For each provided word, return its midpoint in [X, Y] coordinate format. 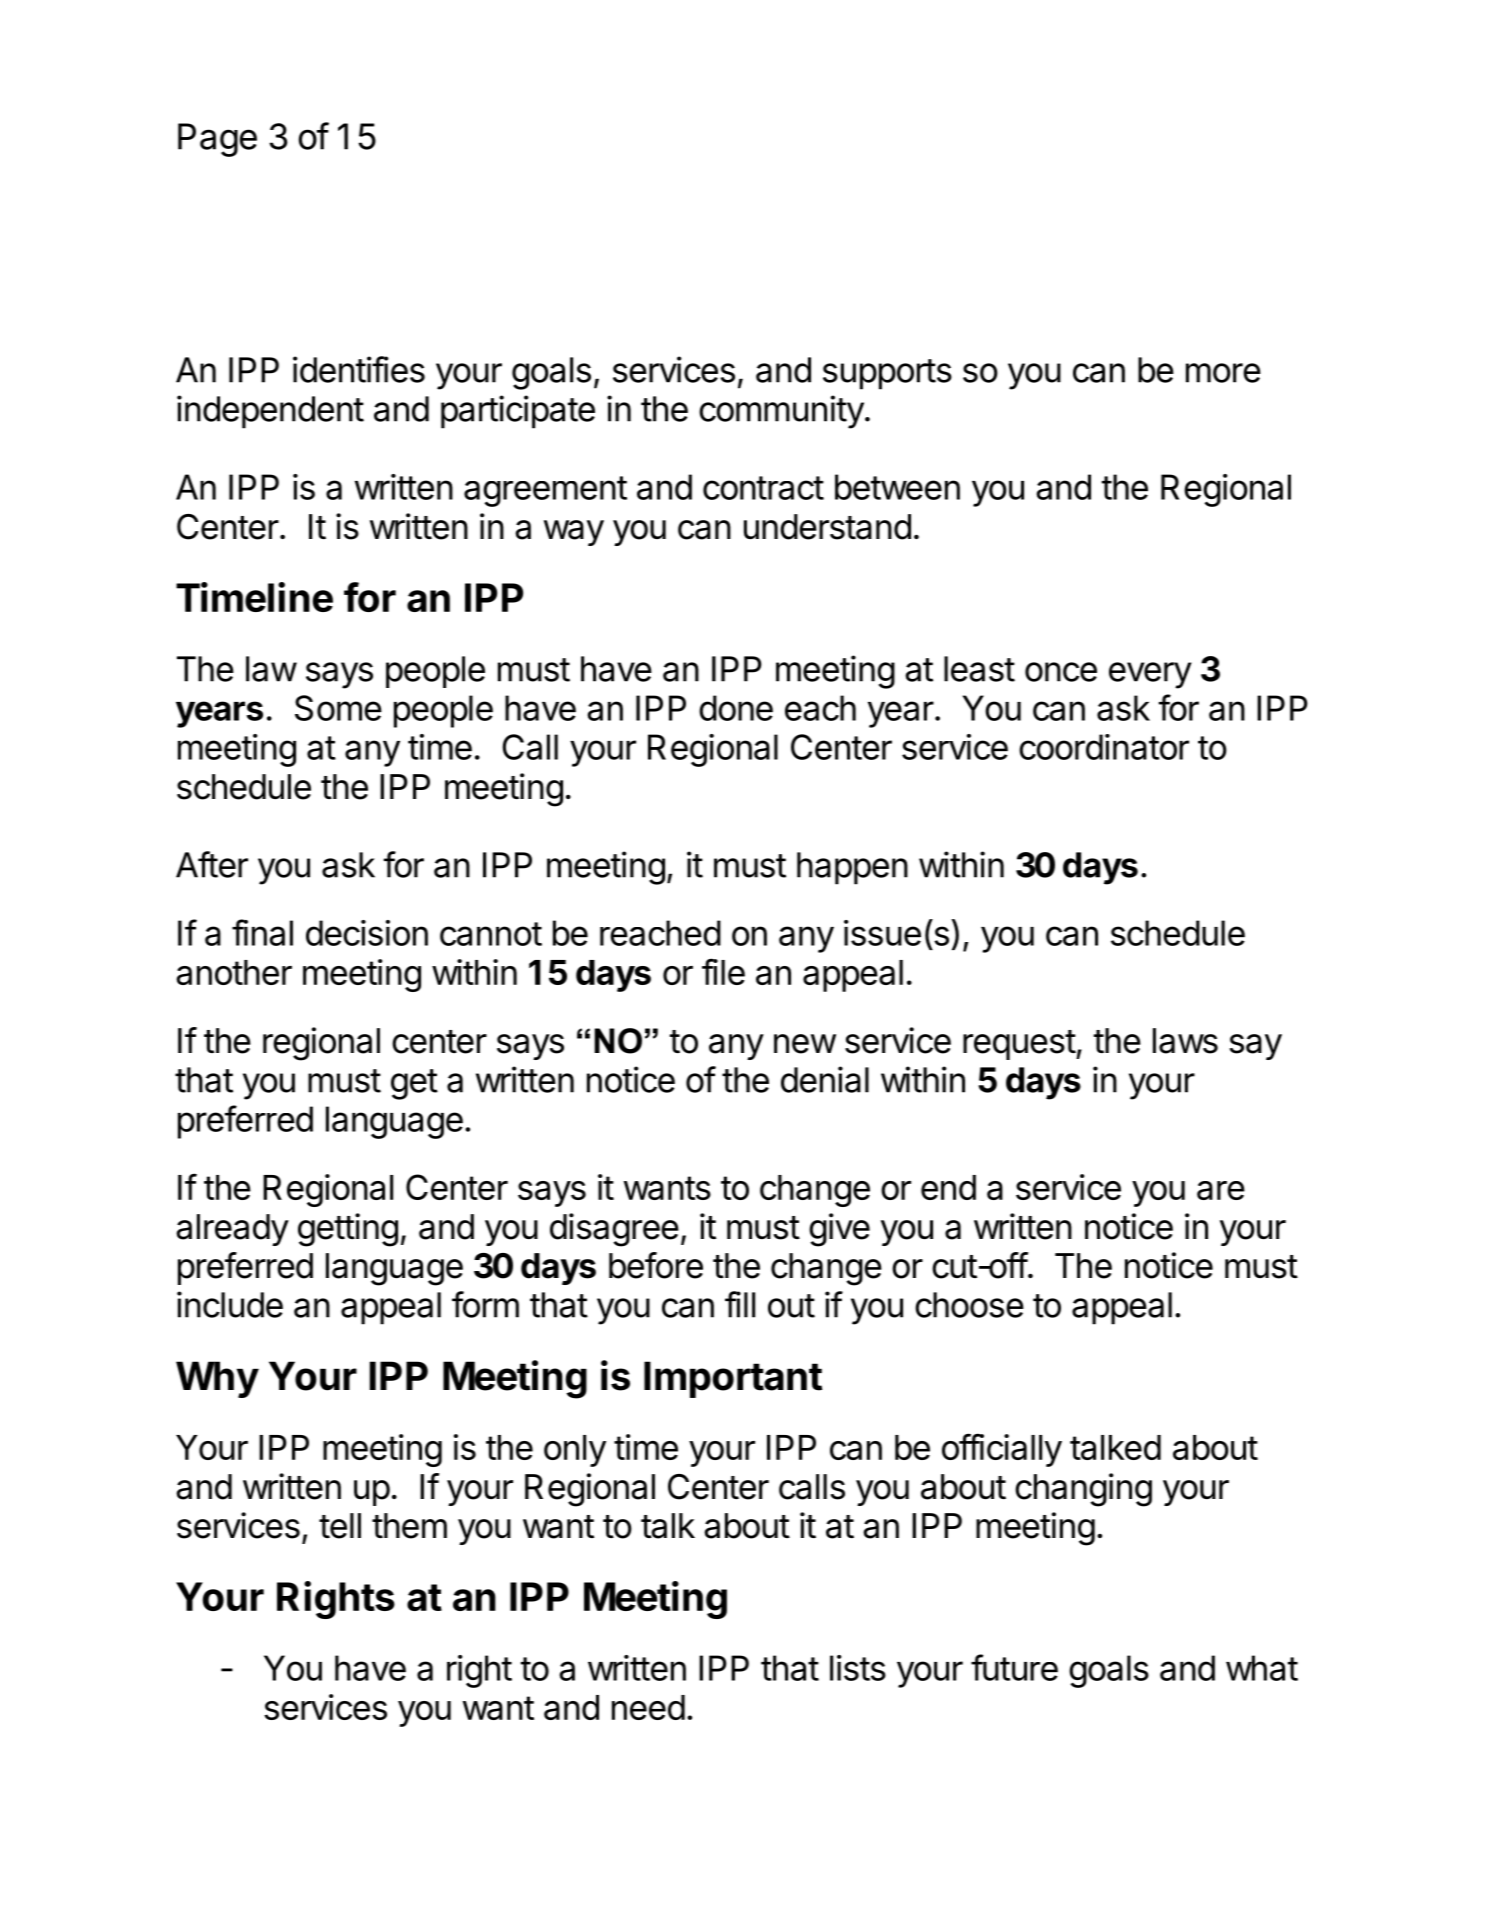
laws [1185, 1041]
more [1223, 373]
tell [340, 1526]
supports [887, 374]
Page [217, 140]
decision [367, 933]
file [723, 971]
